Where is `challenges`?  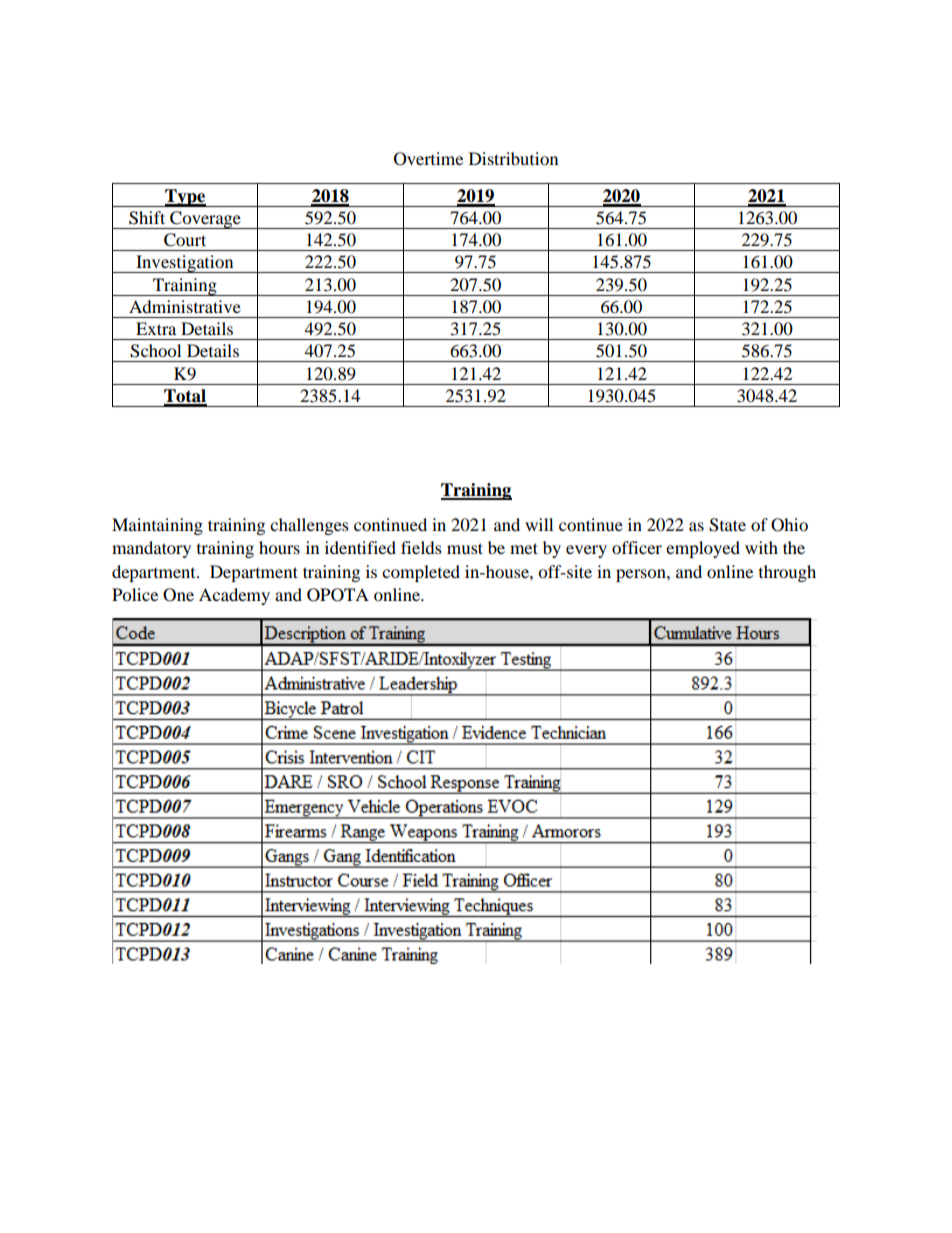 challenges is located at coordinates (309, 526).
